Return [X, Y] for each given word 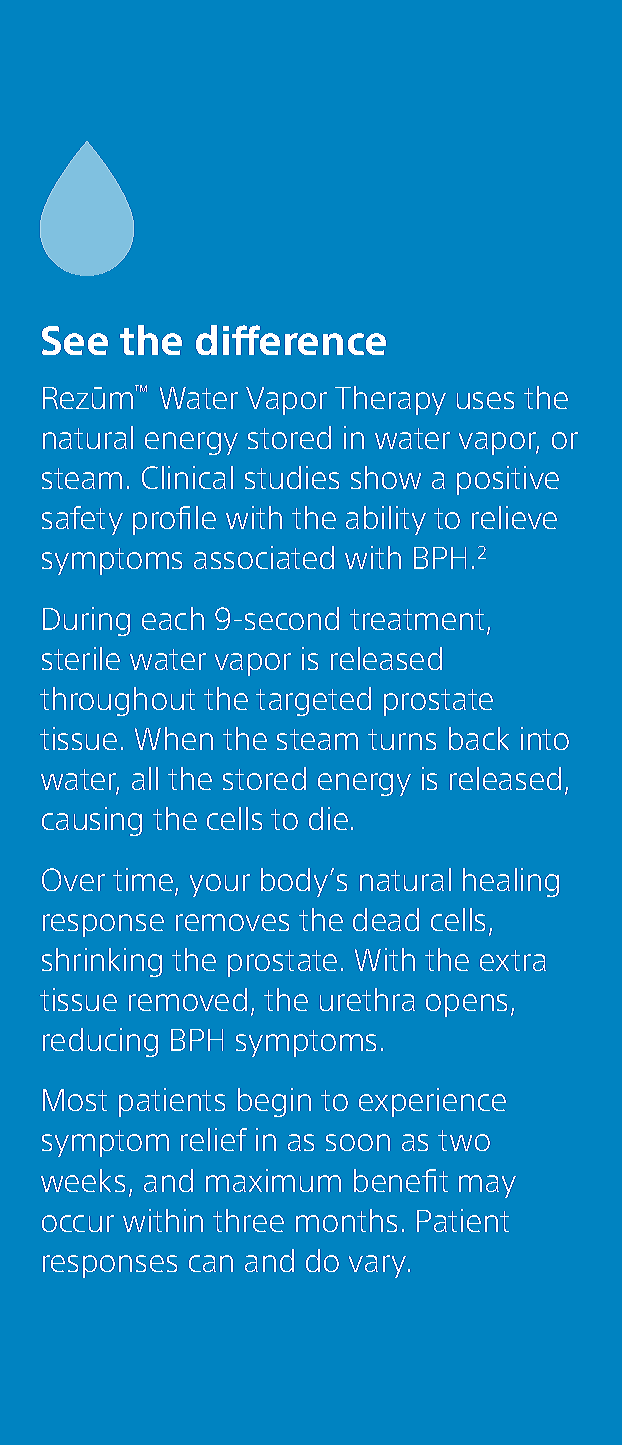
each [173, 618]
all [145, 778]
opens [466, 1005]
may [487, 1186]
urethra [367, 999]
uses [485, 400]
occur [78, 1223]
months [346, 1220]
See [75, 340]
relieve [514, 517]
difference [291, 340]
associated [264, 557]
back [479, 738]
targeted [313, 701]
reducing [100, 1042]
